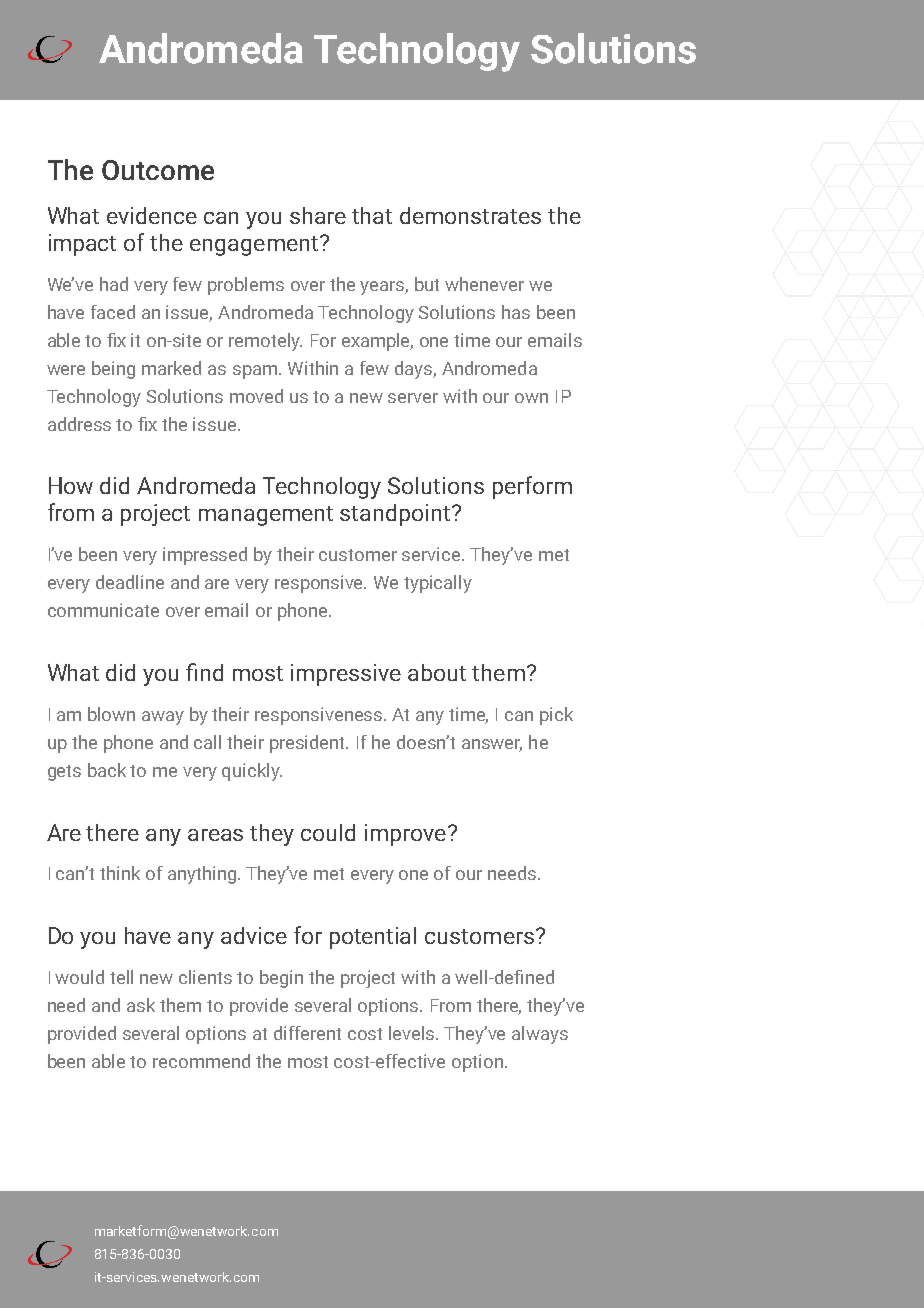  What do you see at coordinates (470, 215) in the page?
I see `demonstrates` at bounding box center [470, 215].
